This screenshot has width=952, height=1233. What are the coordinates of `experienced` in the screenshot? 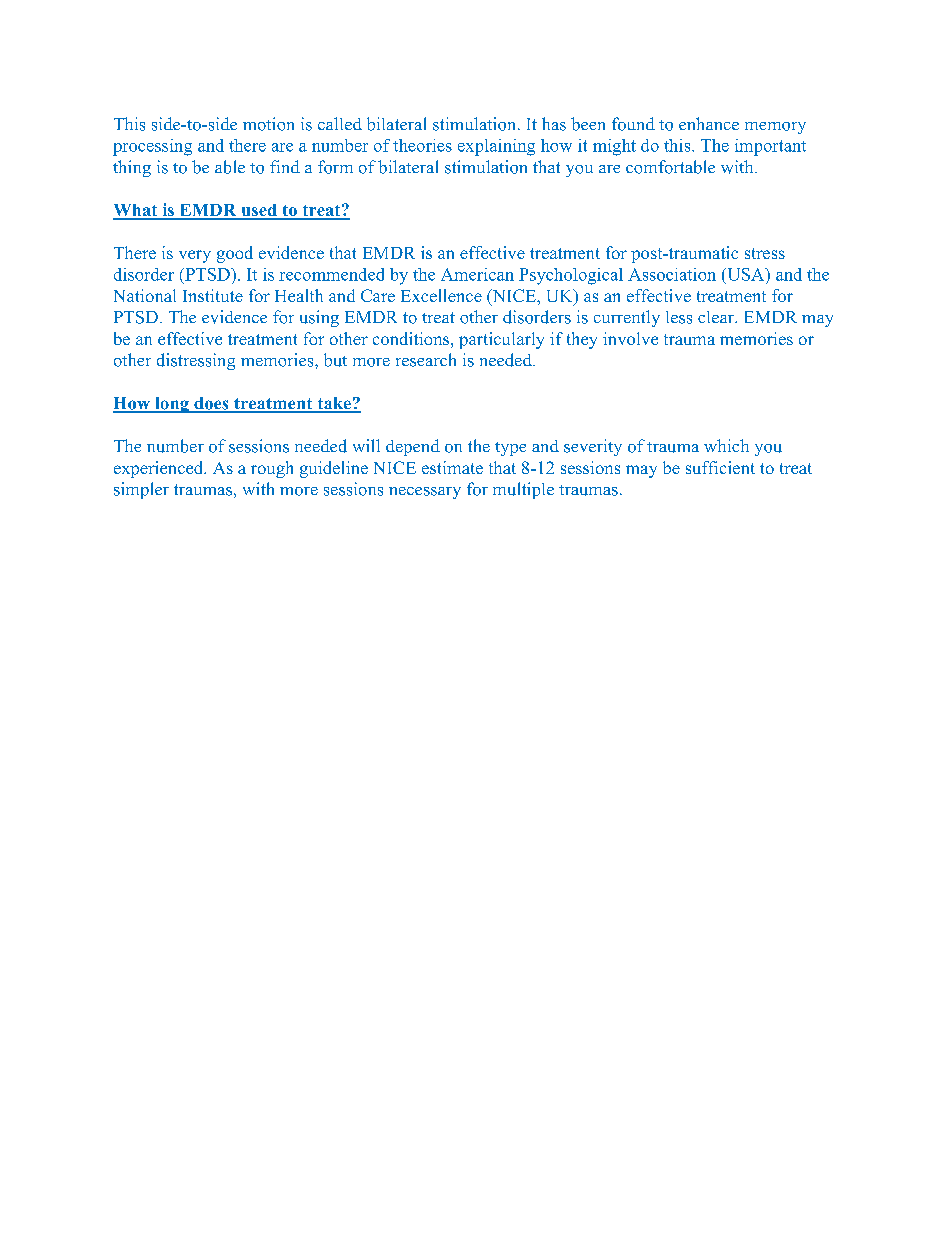 It's located at (160, 469).
